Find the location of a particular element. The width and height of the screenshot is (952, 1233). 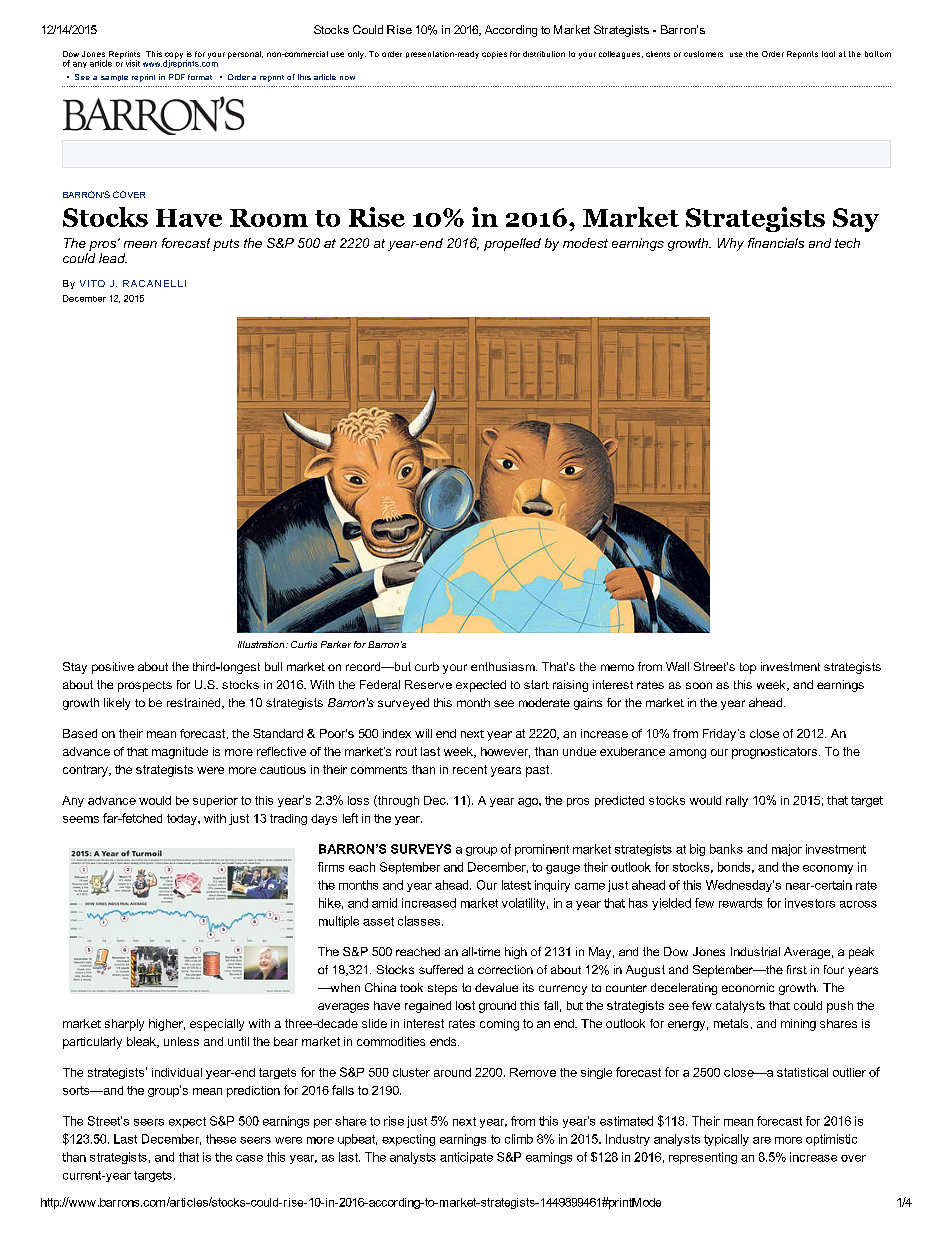

tool is located at coordinates (828, 54).
